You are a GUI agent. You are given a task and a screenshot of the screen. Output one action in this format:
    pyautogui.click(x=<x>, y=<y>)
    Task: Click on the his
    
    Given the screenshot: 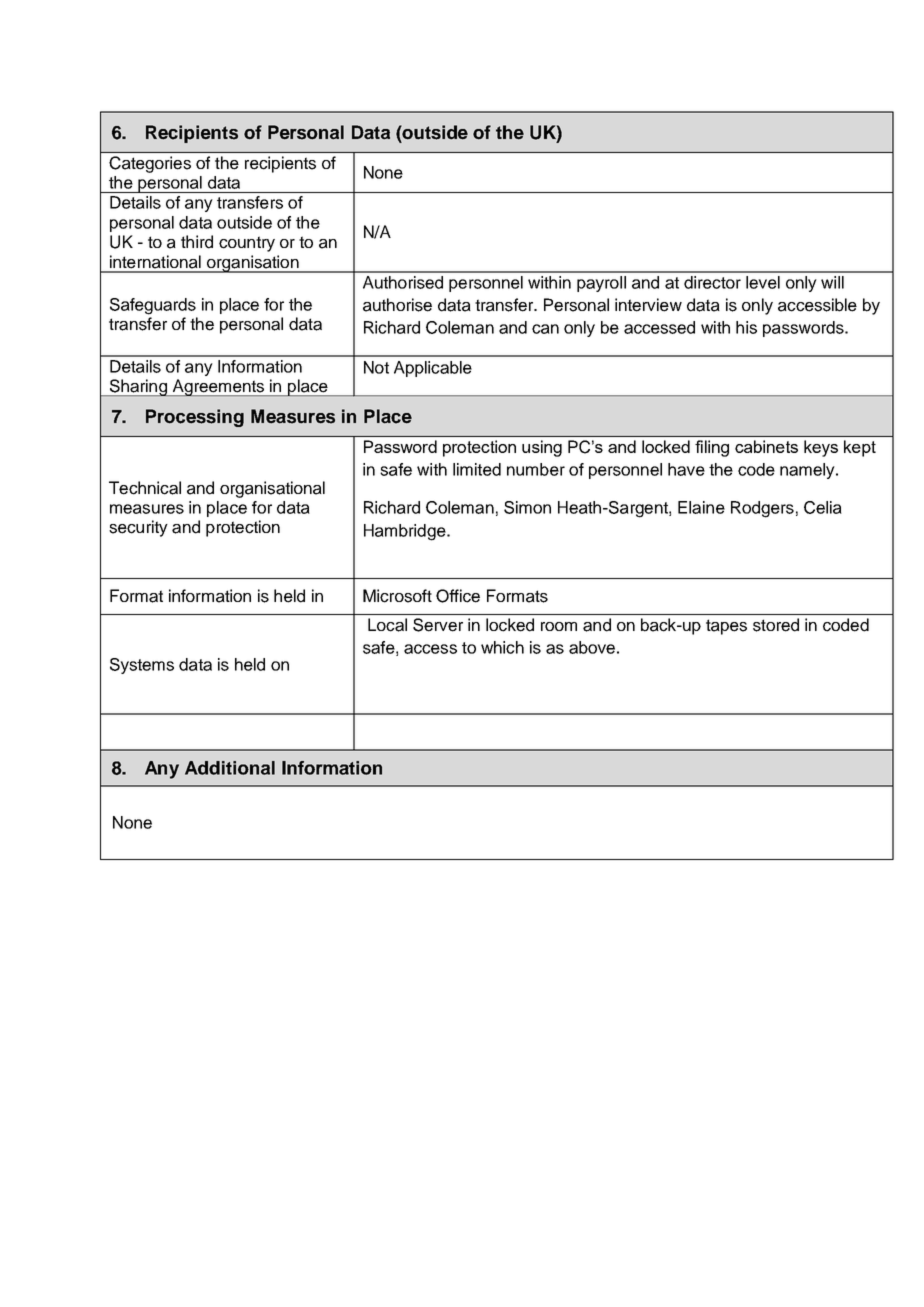 What is the action you would take?
    pyautogui.click(x=746, y=327)
